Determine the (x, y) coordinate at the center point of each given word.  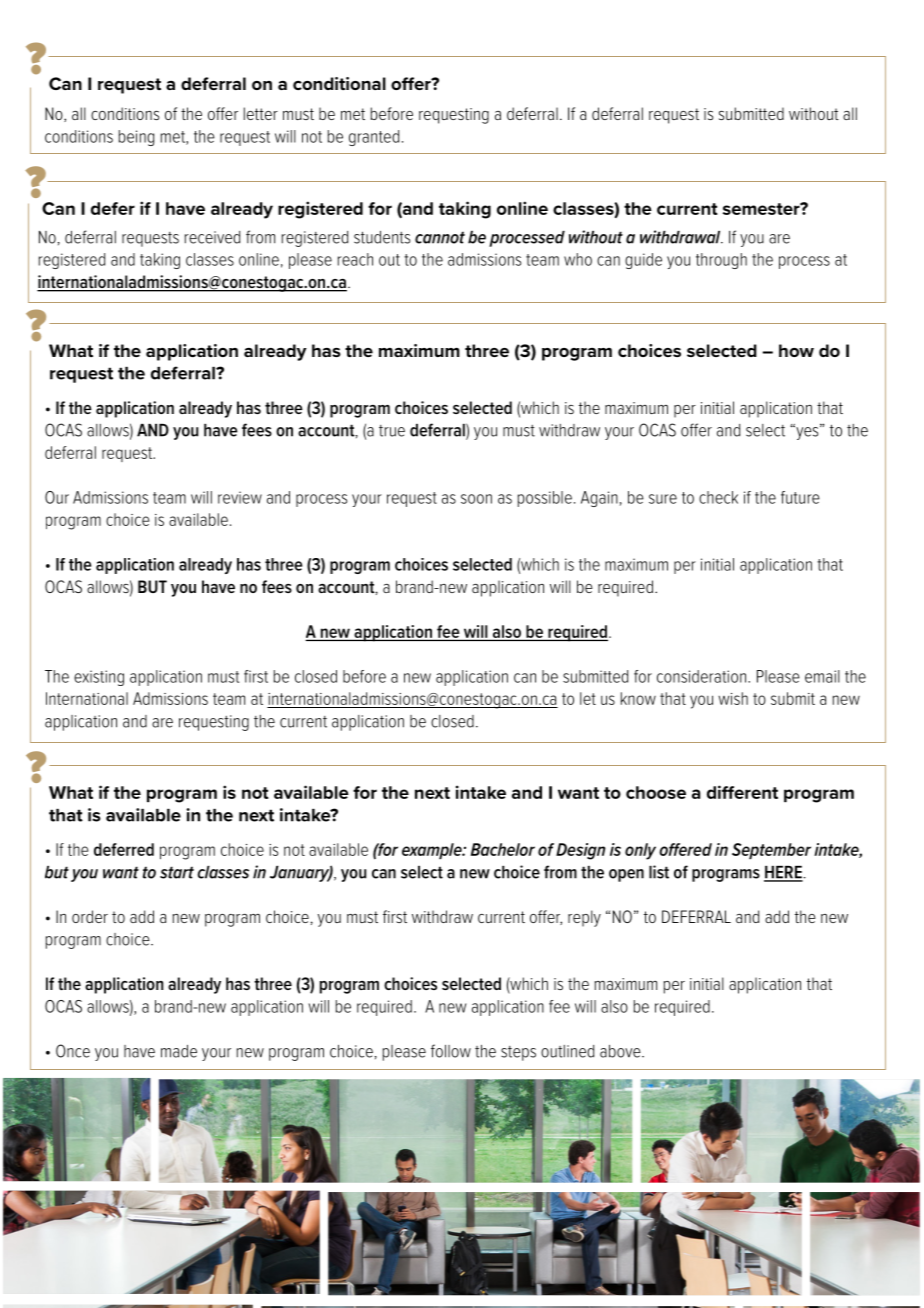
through (721, 261)
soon (476, 499)
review (240, 497)
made (179, 1051)
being (136, 138)
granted (374, 138)
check (718, 497)
